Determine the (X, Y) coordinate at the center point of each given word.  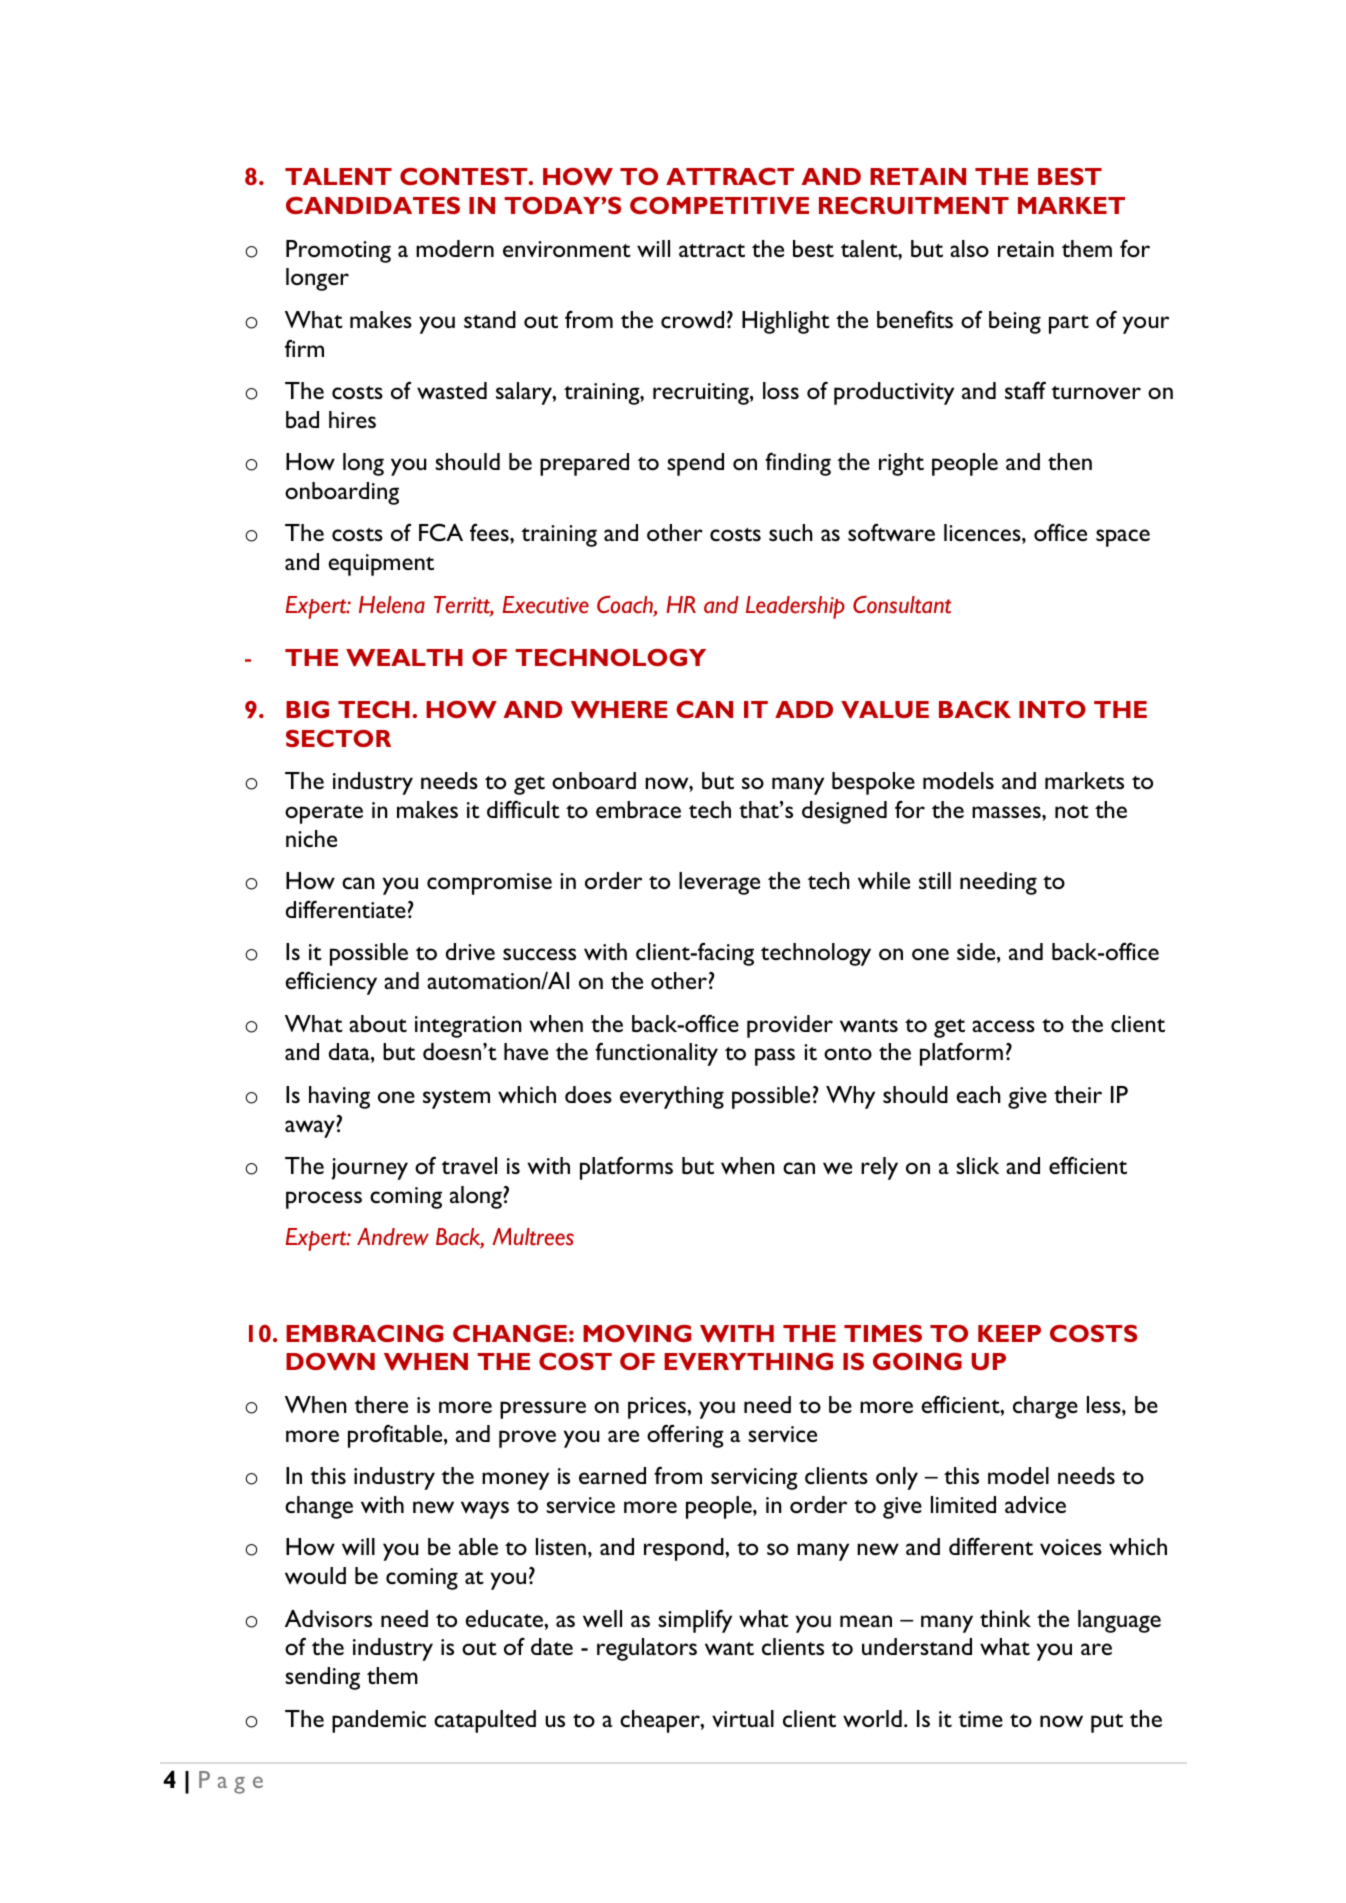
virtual (743, 1718)
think (1005, 1618)
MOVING (637, 1333)
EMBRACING (364, 1333)
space (1123, 538)
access (1003, 1026)
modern (455, 248)
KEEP (1009, 1333)
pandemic (379, 1721)
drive (470, 951)
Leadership (795, 607)
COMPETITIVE (719, 205)
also (969, 248)
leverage (719, 883)
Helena (392, 605)
